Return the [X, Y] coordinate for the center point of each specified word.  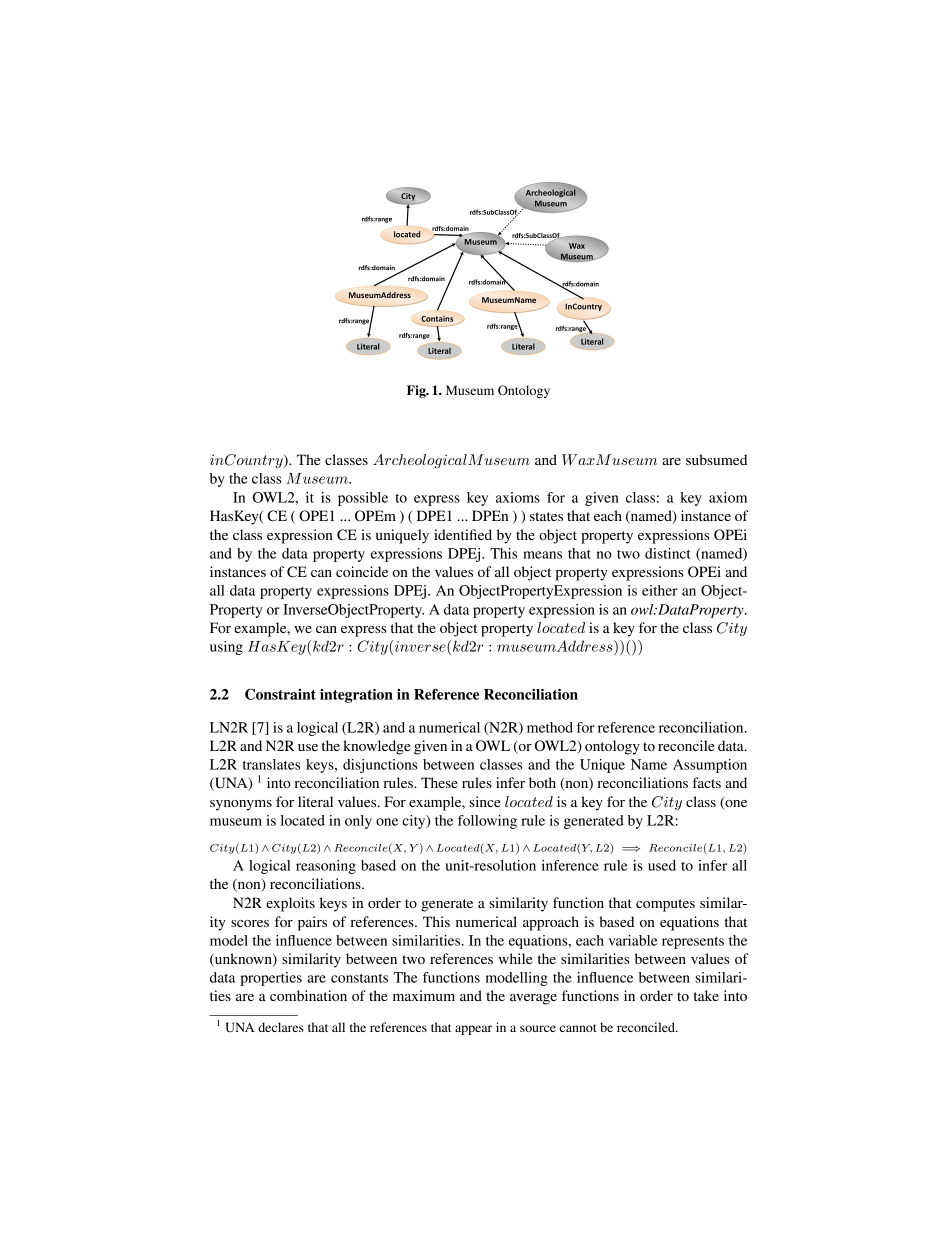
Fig [417, 391]
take [706, 995]
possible [363, 499]
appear [473, 1030]
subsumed [716, 459]
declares [281, 1027]
